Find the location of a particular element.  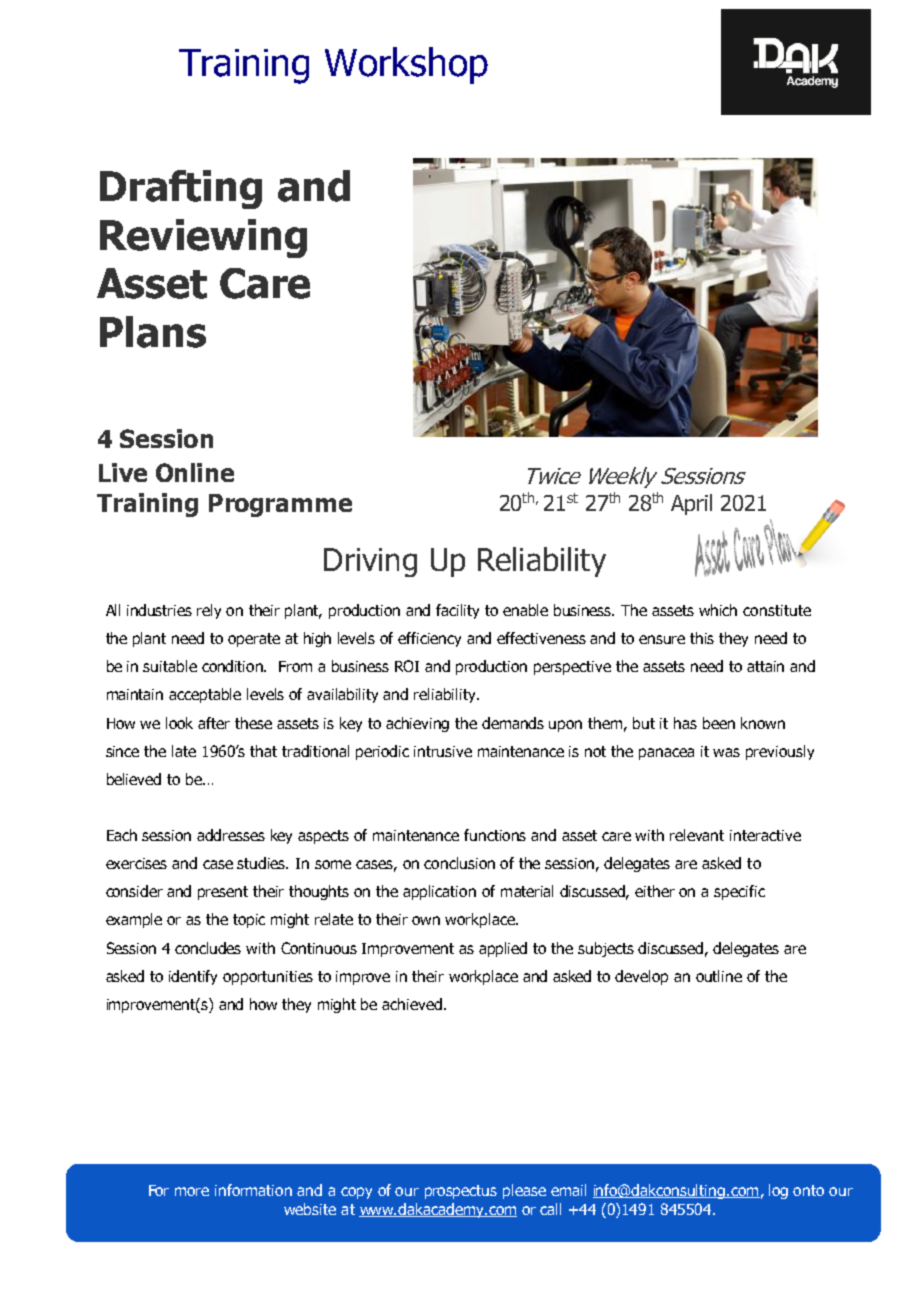

rely is located at coordinates (209, 611).
